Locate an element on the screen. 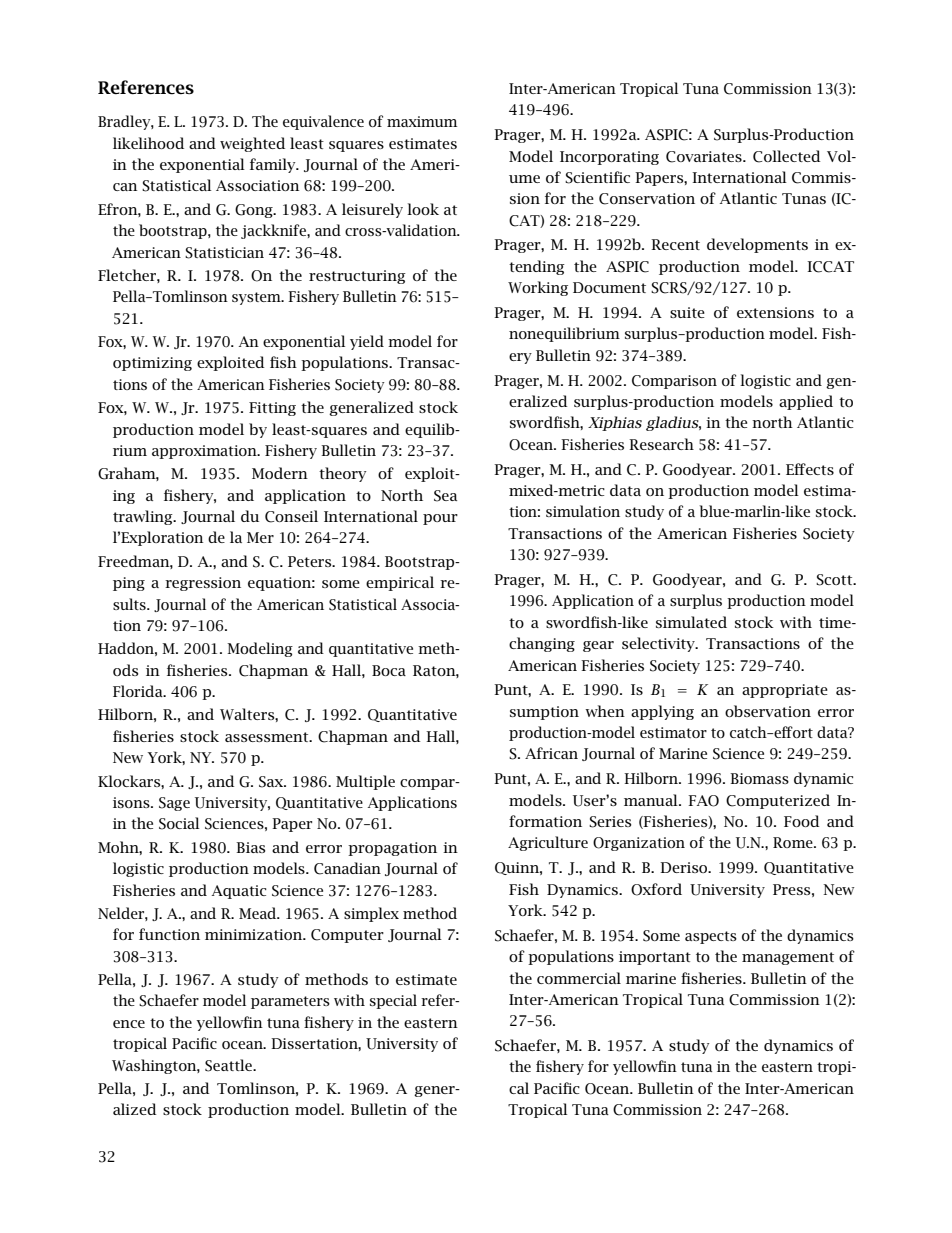  Biomass is located at coordinates (759, 778).
